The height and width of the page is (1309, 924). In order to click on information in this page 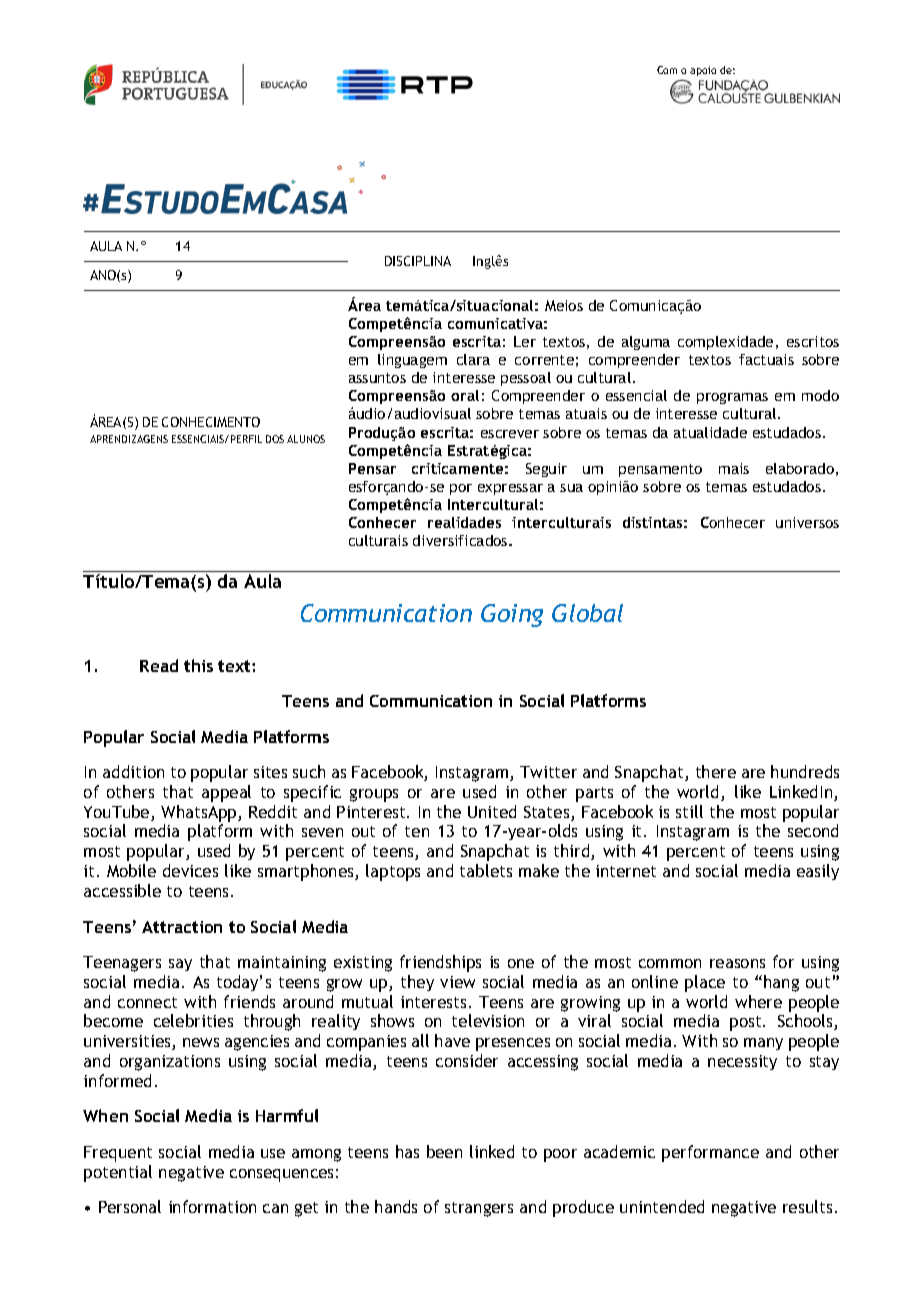, I will do `click(212, 1206)`.
